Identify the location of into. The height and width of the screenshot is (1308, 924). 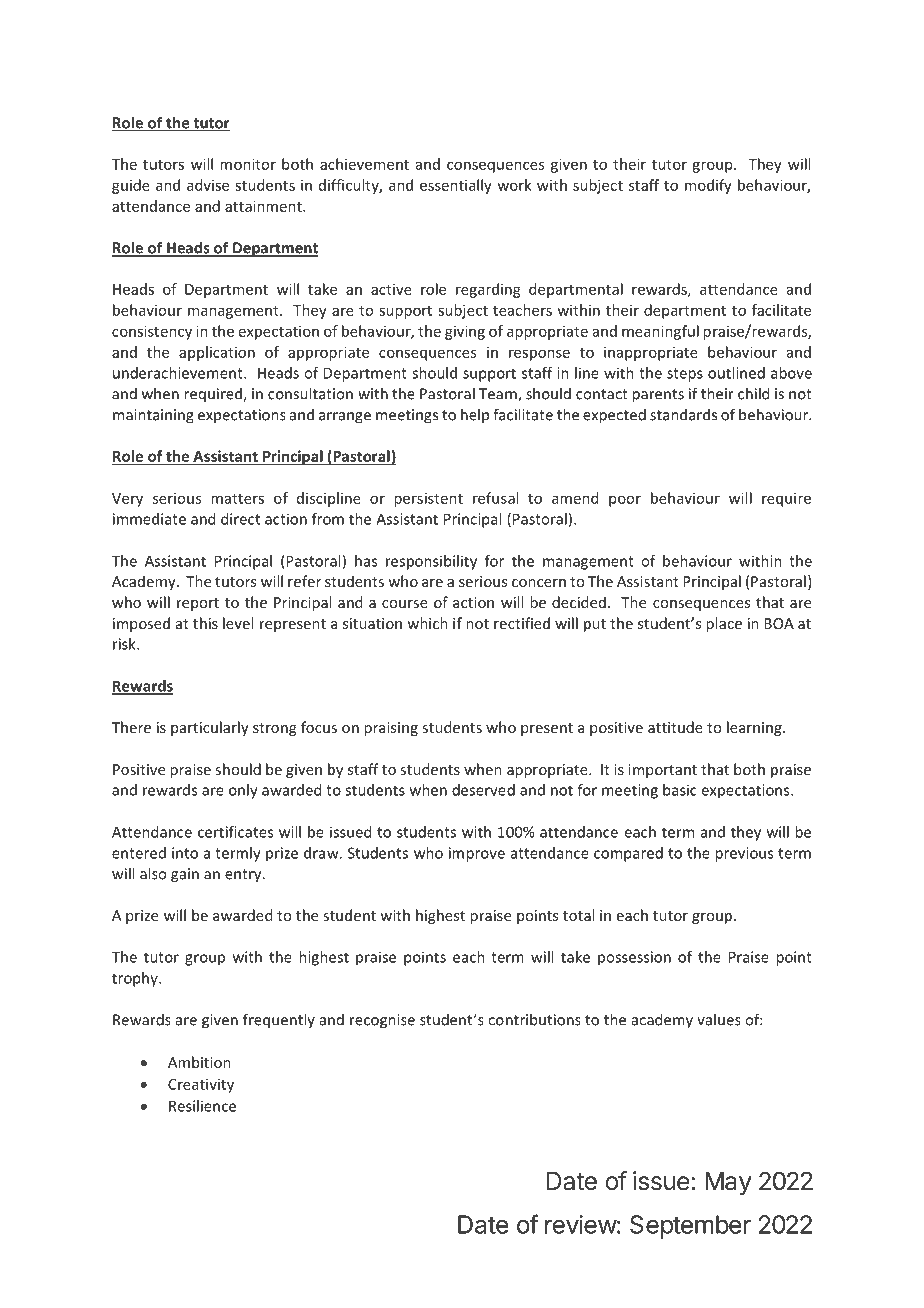
(185, 853).
